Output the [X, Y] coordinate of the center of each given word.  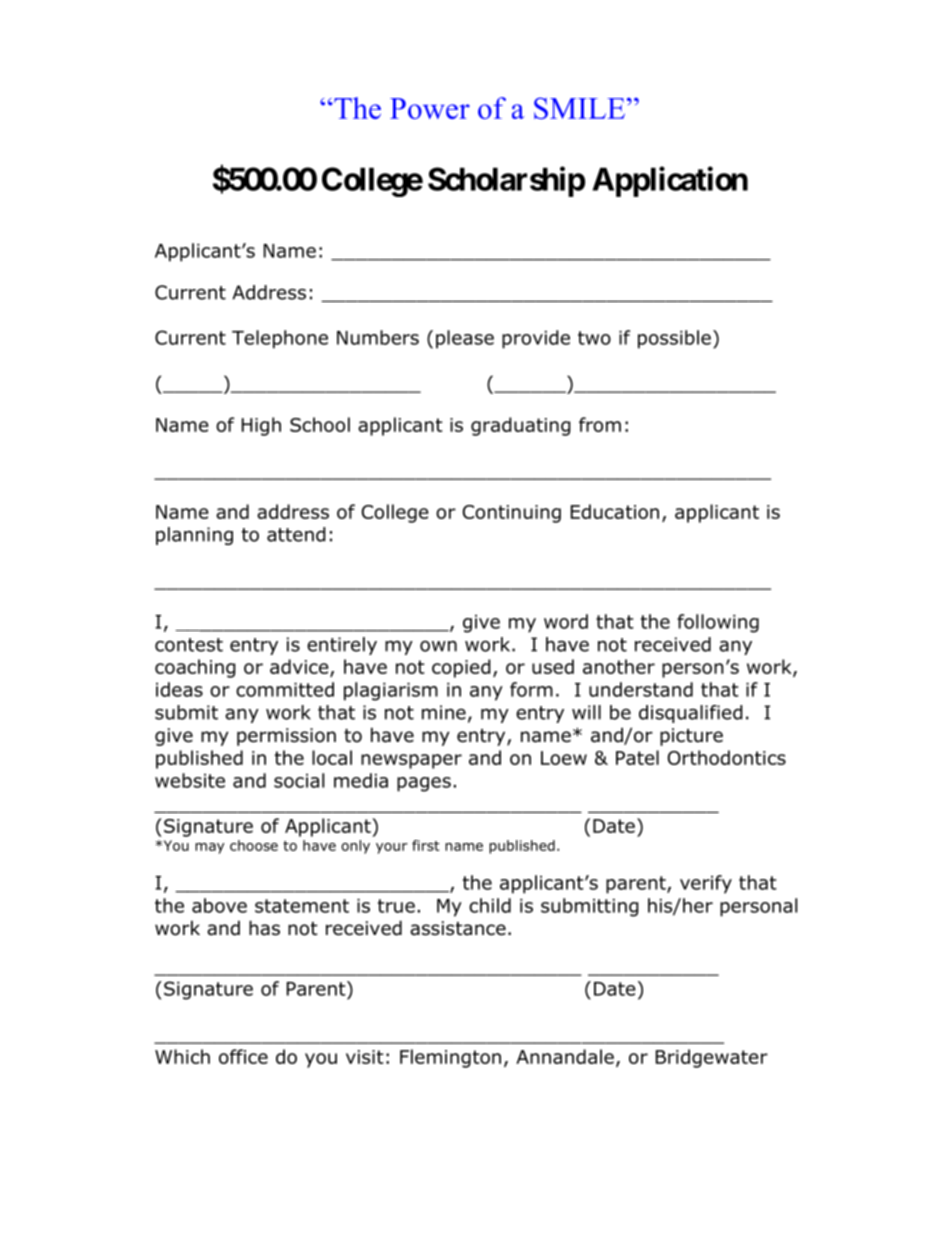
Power [430, 108]
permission [286, 737]
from [600, 424]
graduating [521, 426]
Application [670, 181]
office [243, 1056]
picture [691, 737]
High [261, 426]
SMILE [579, 108]
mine [444, 712]
